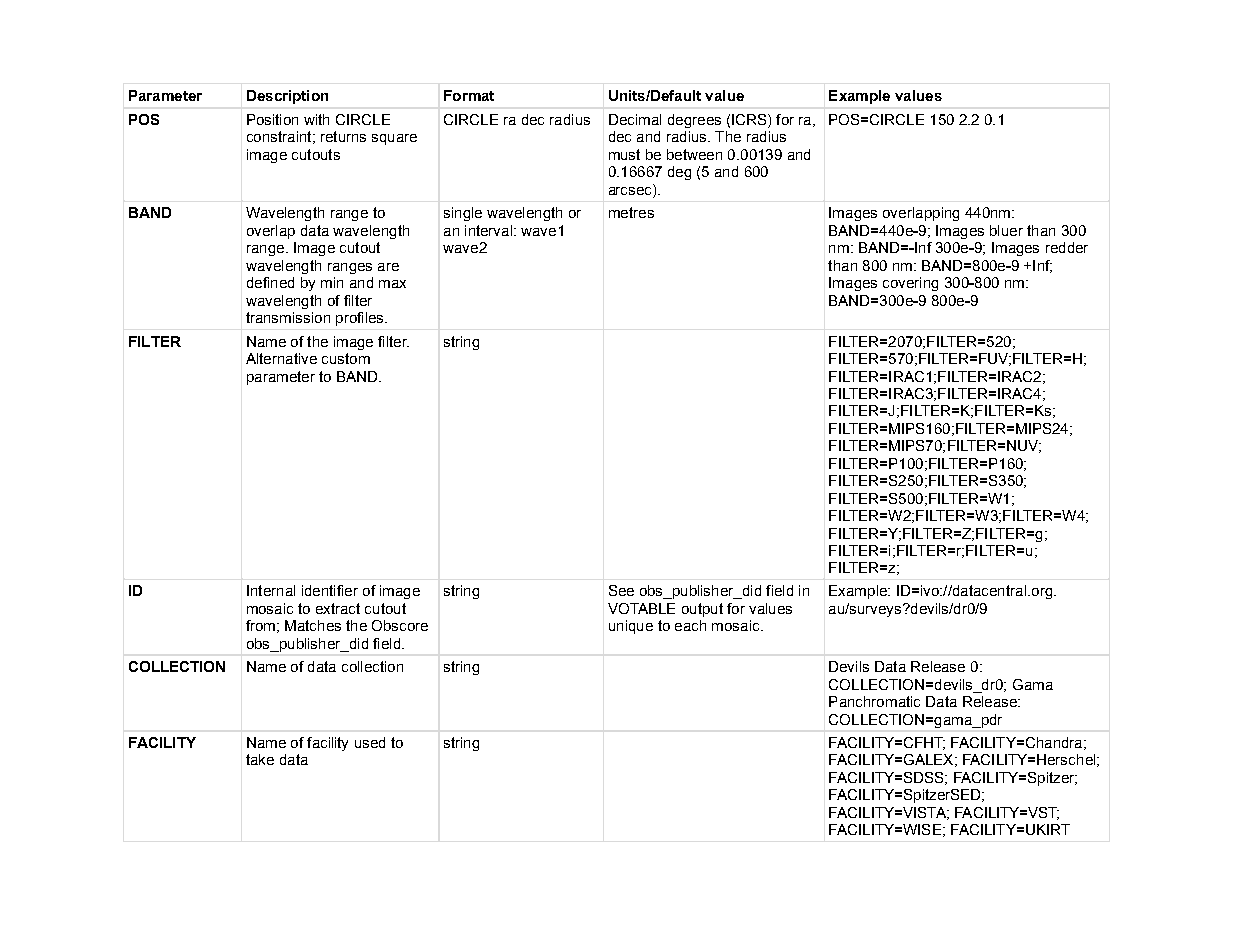 The image size is (1233, 952). I want to click on degrees, so click(694, 121).
